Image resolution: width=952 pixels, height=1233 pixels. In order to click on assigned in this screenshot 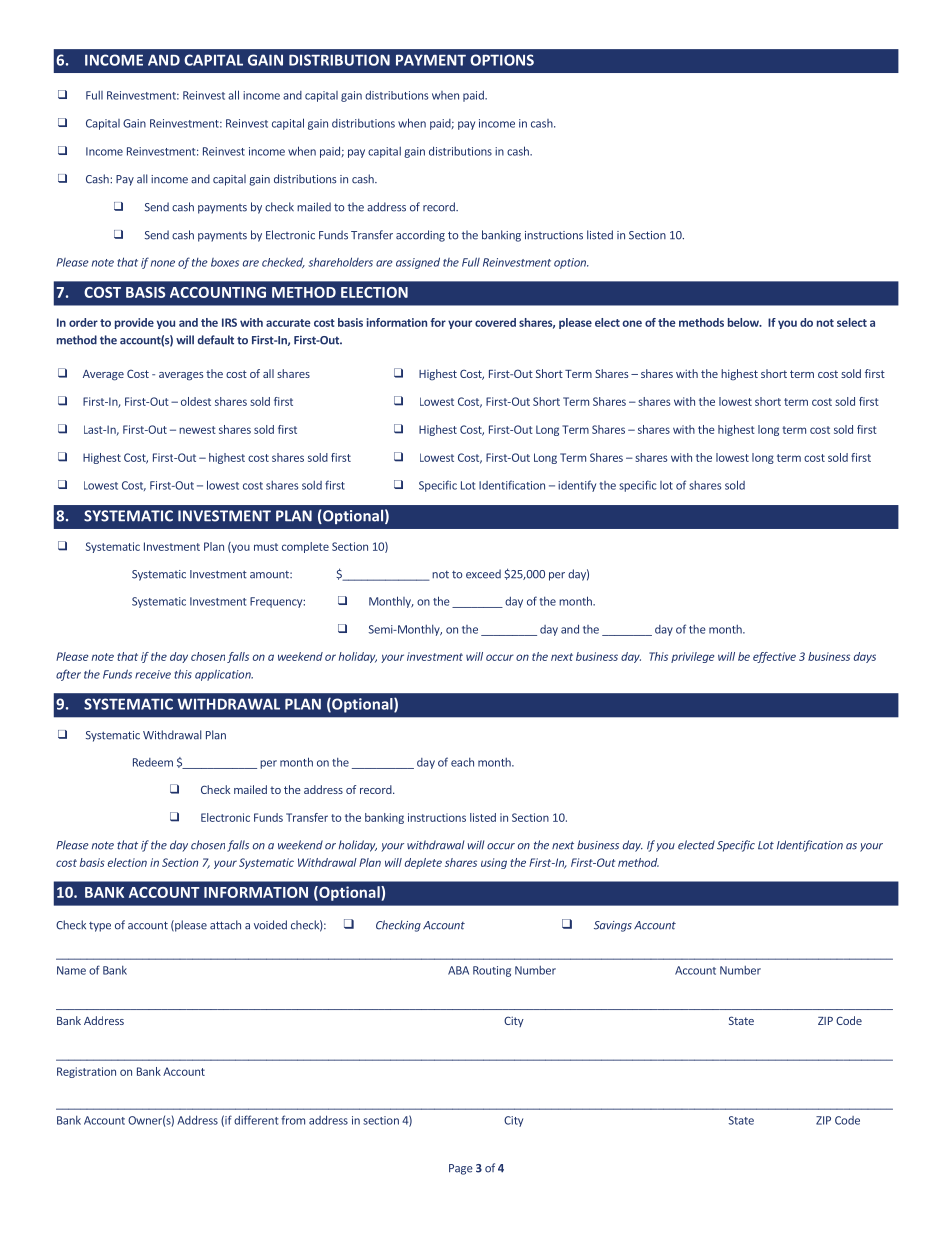, I will do `click(418, 263)`.
